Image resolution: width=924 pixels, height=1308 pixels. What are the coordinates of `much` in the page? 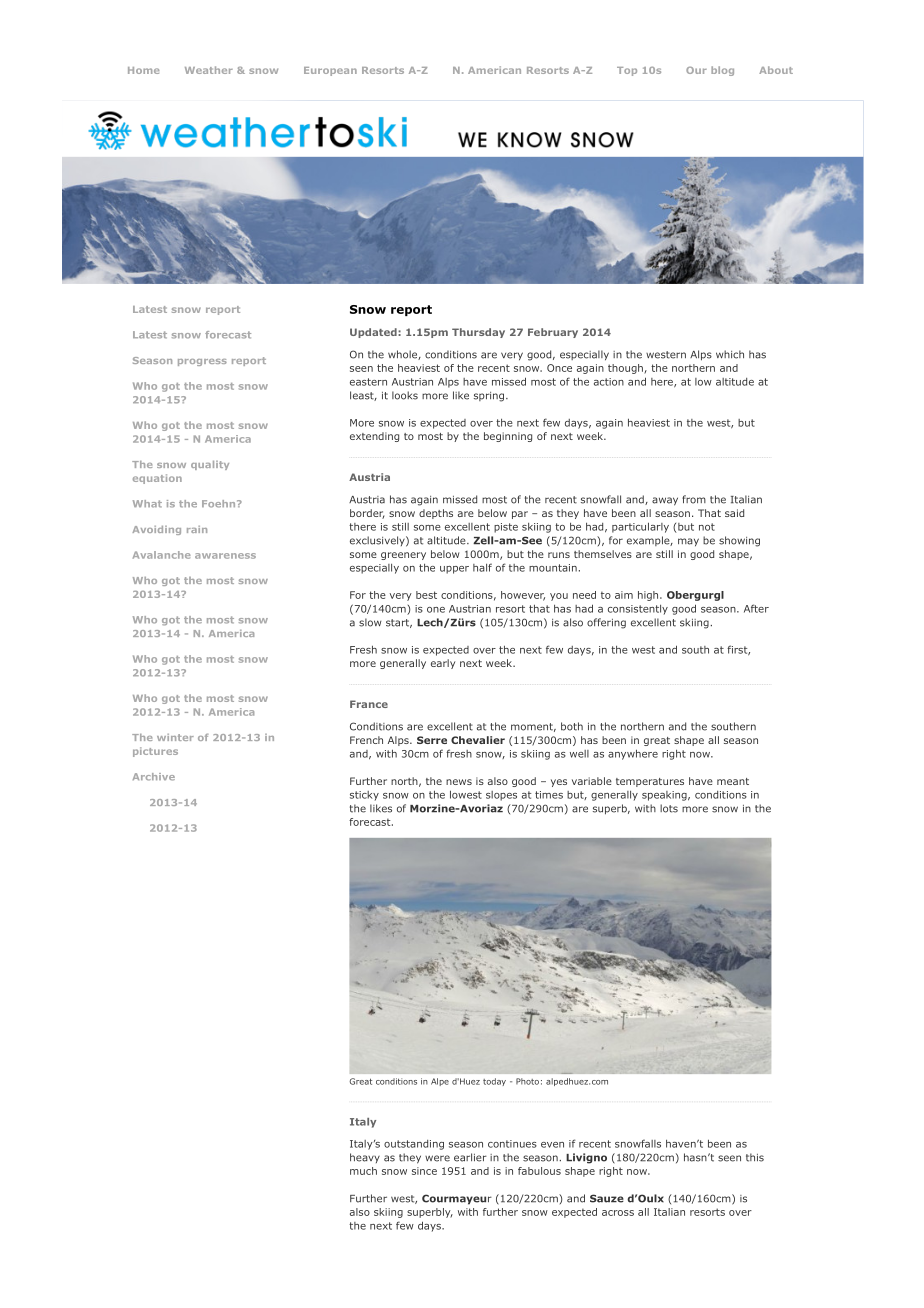 It's located at (363, 1171).
